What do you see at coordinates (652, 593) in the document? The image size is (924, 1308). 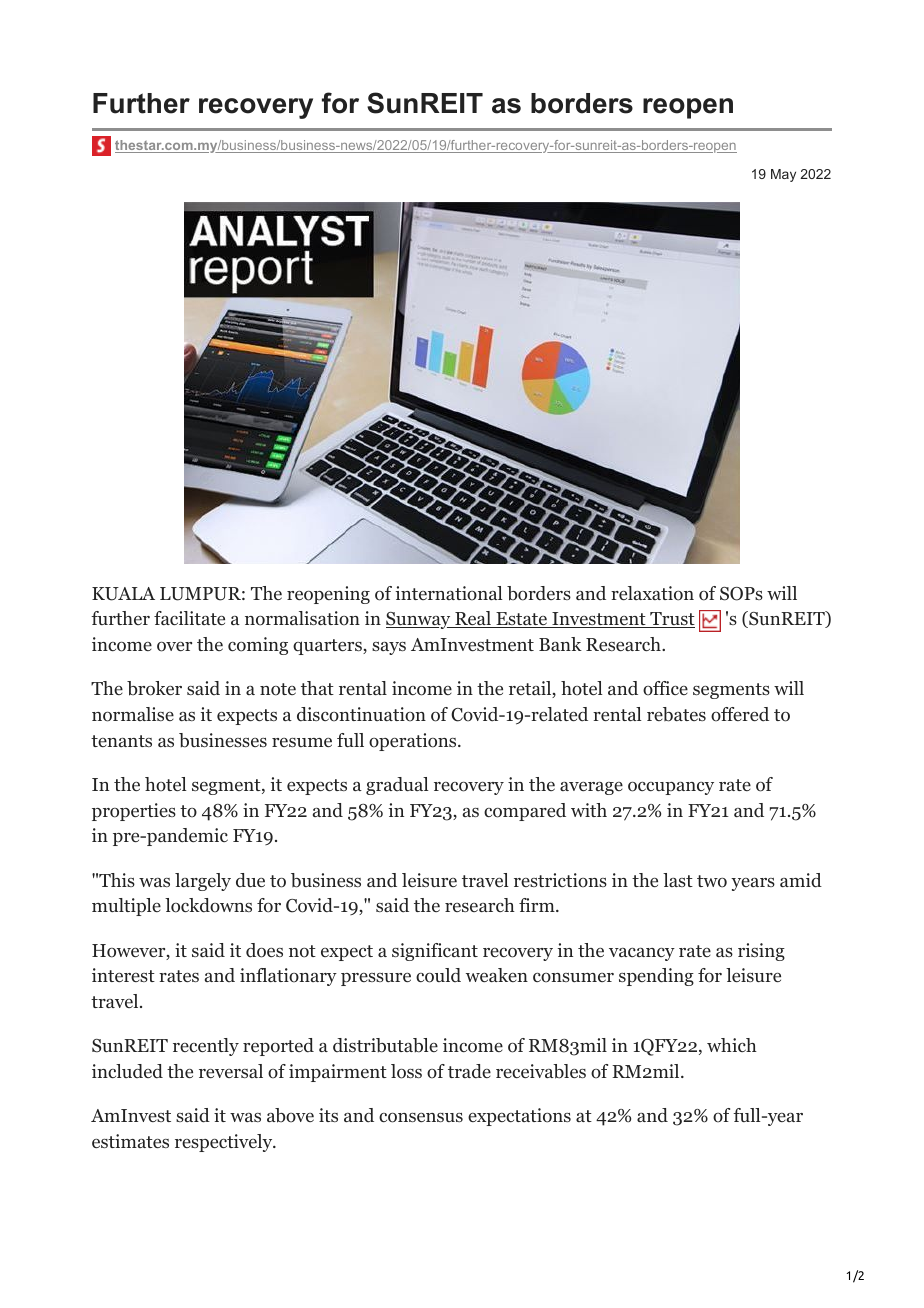 I see `relaxation` at bounding box center [652, 593].
